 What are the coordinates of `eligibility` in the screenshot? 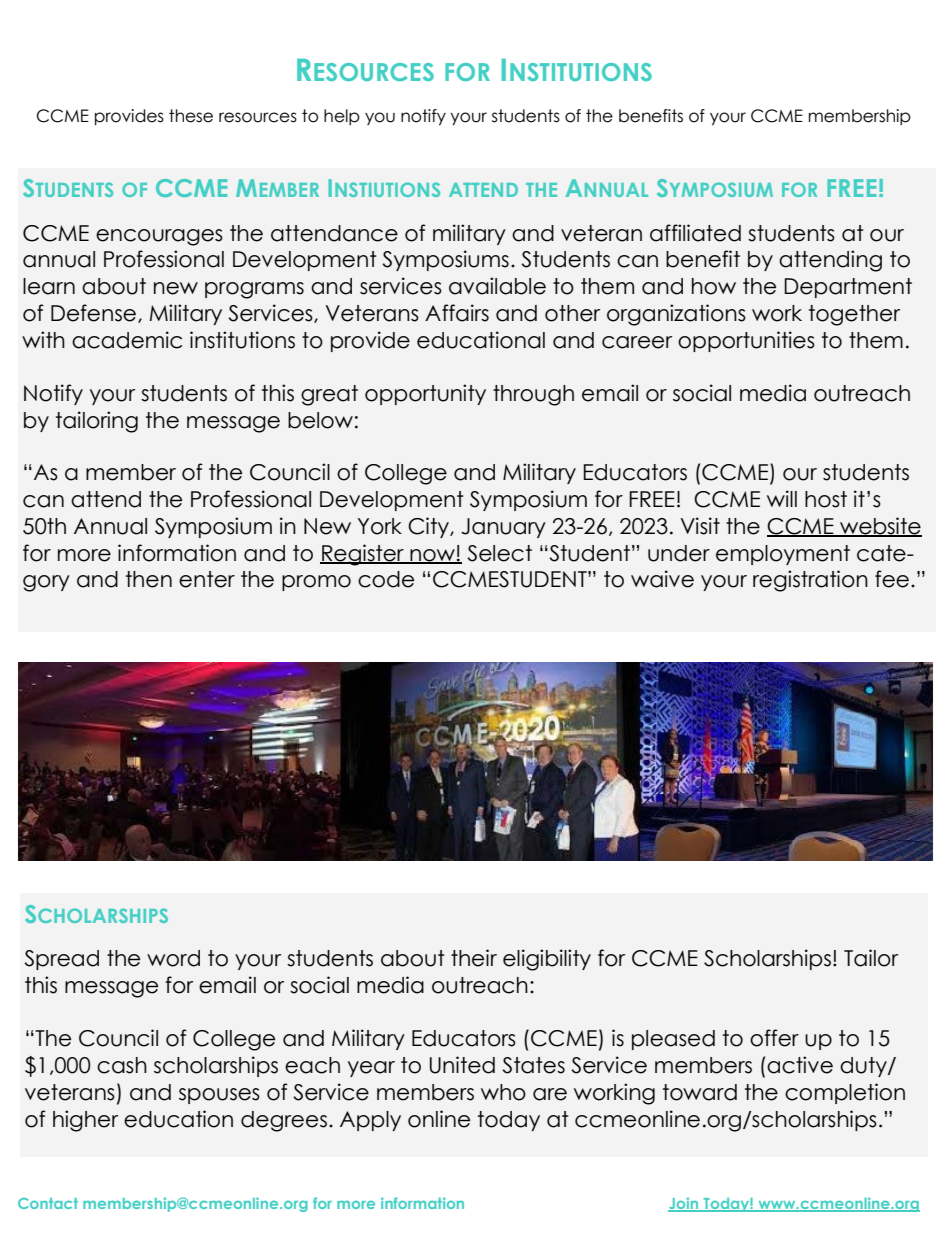 It's located at (547, 960).
